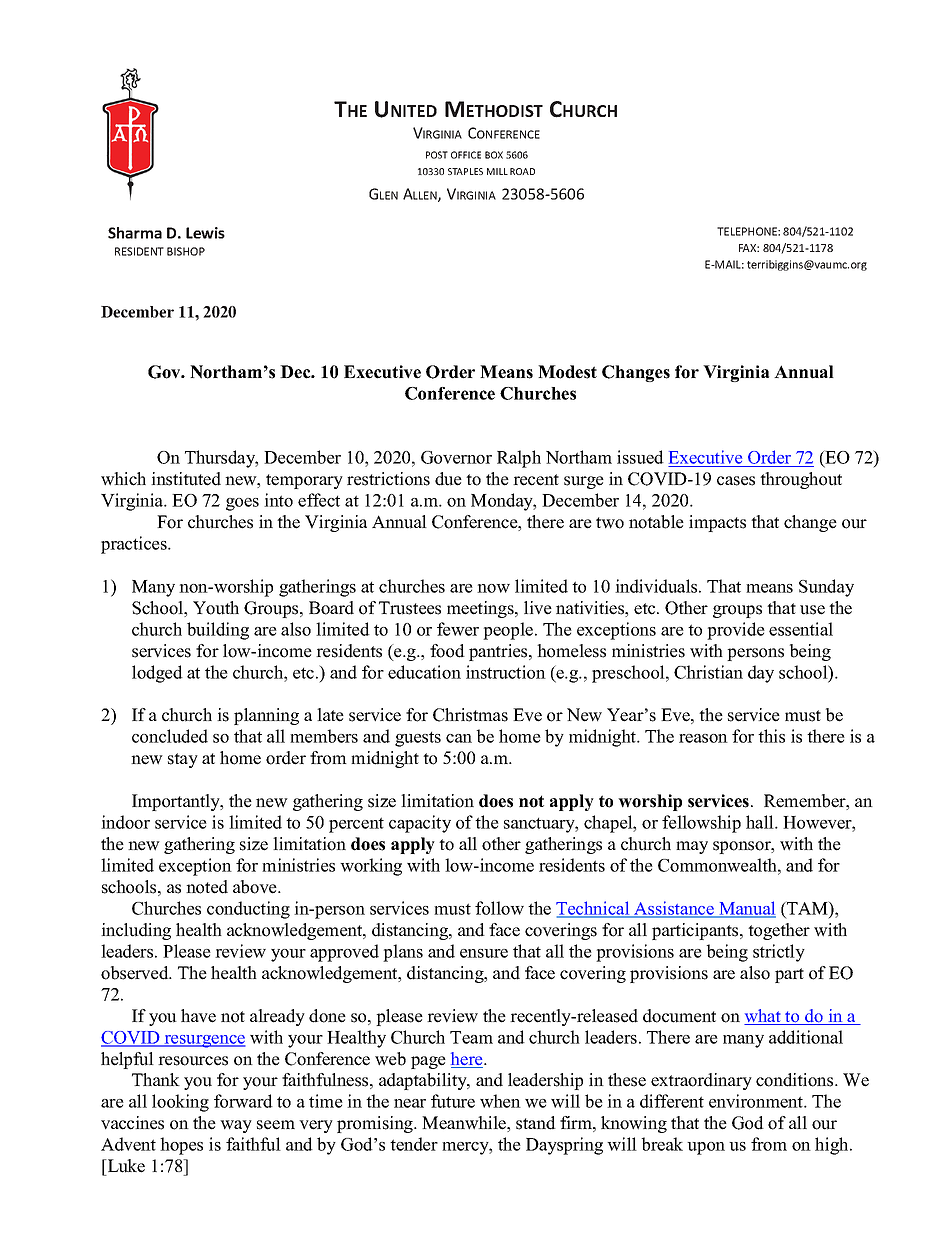 This page has height=1233, width=952. What do you see at coordinates (522, 171) in the page?
I see `ROAD` at bounding box center [522, 171].
